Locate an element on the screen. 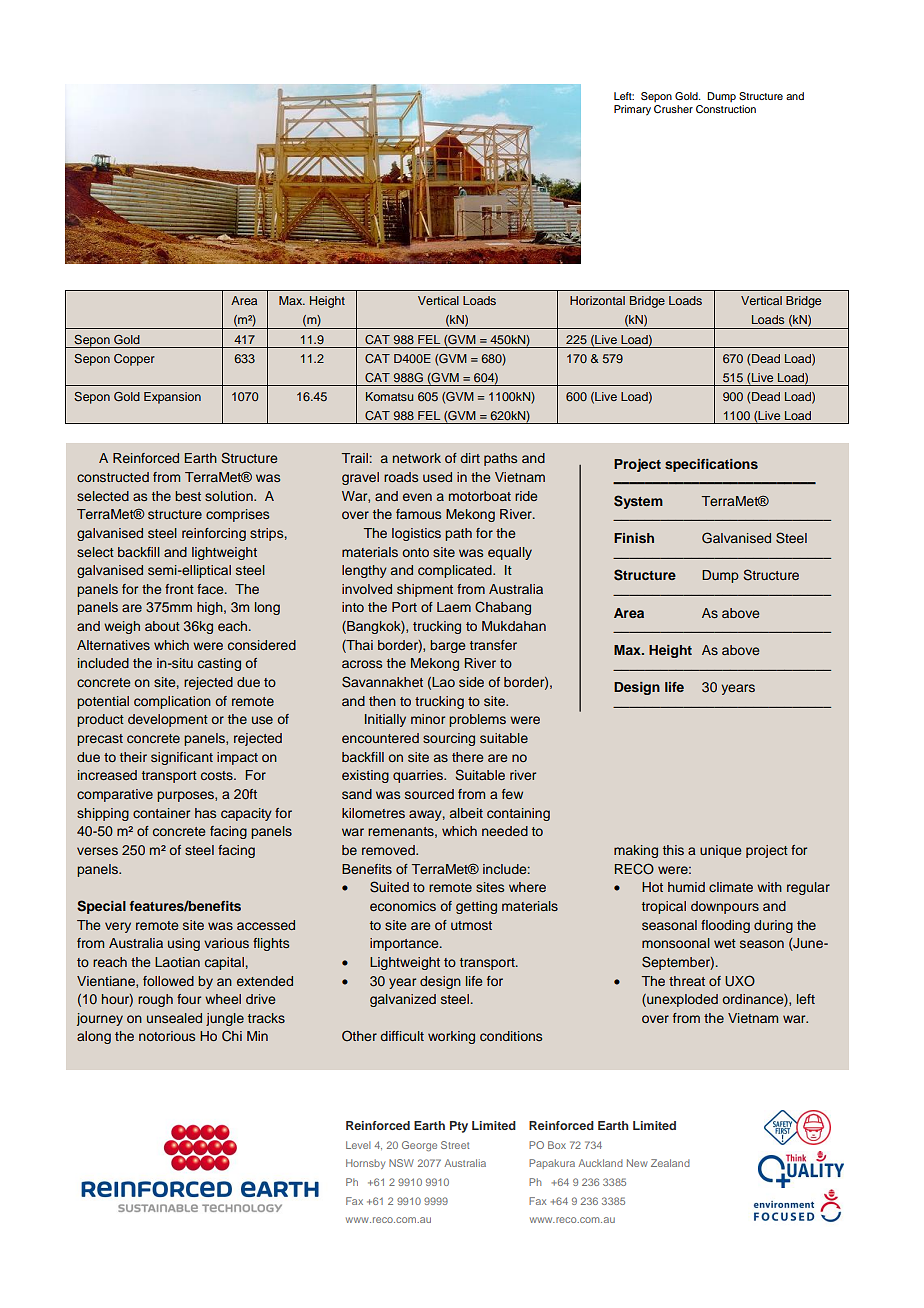 The width and height of the screenshot is (924, 1308). used is located at coordinates (437, 477).
